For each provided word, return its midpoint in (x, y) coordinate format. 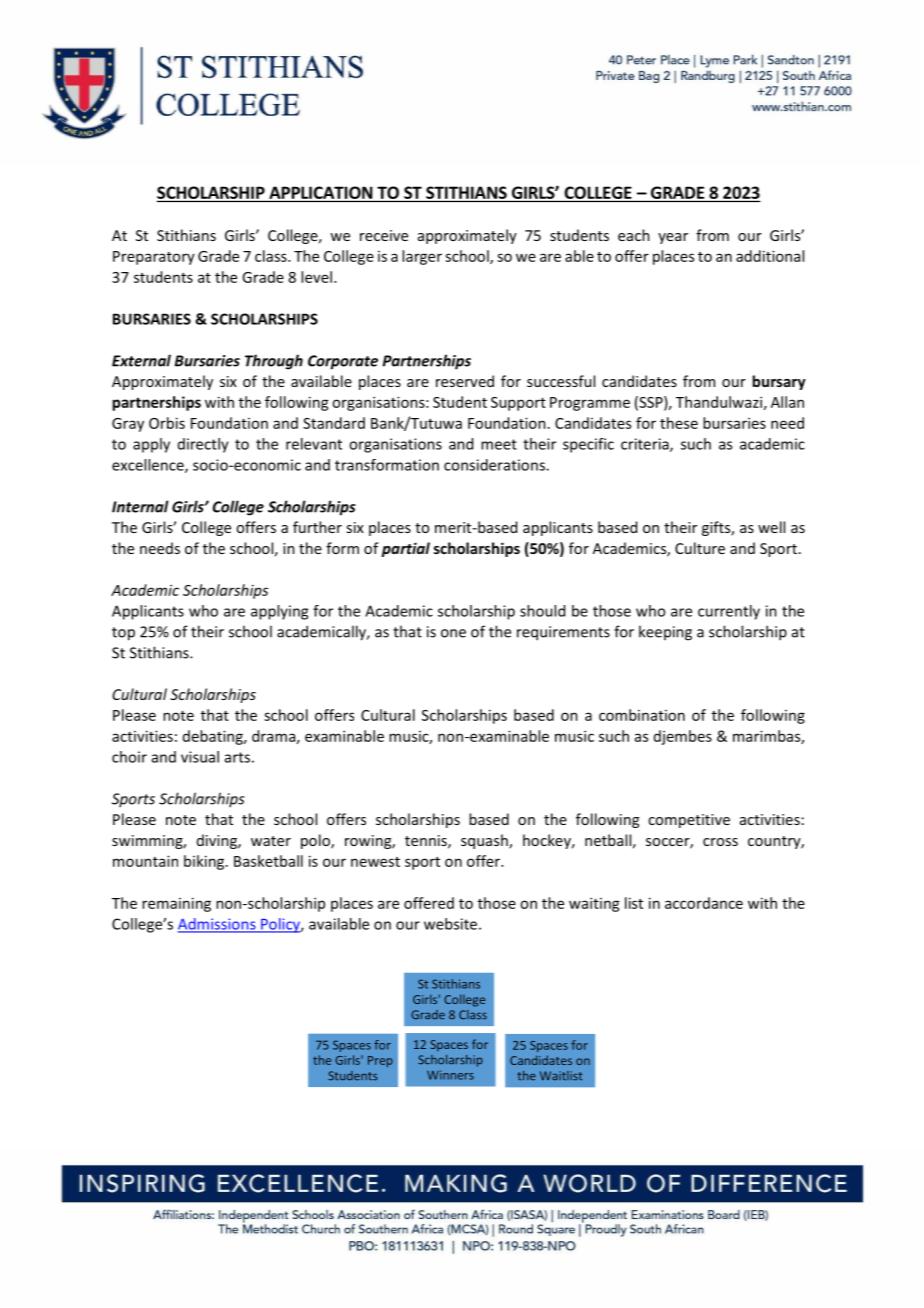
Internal (140, 506)
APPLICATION (320, 192)
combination (642, 715)
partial (406, 549)
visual (200, 757)
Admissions (218, 925)
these (679, 423)
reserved (465, 381)
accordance (704, 903)
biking (205, 862)
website (452, 924)
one (453, 633)
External (141, 360)
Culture (700, 548)
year (673, 238)
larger (422, 257)
